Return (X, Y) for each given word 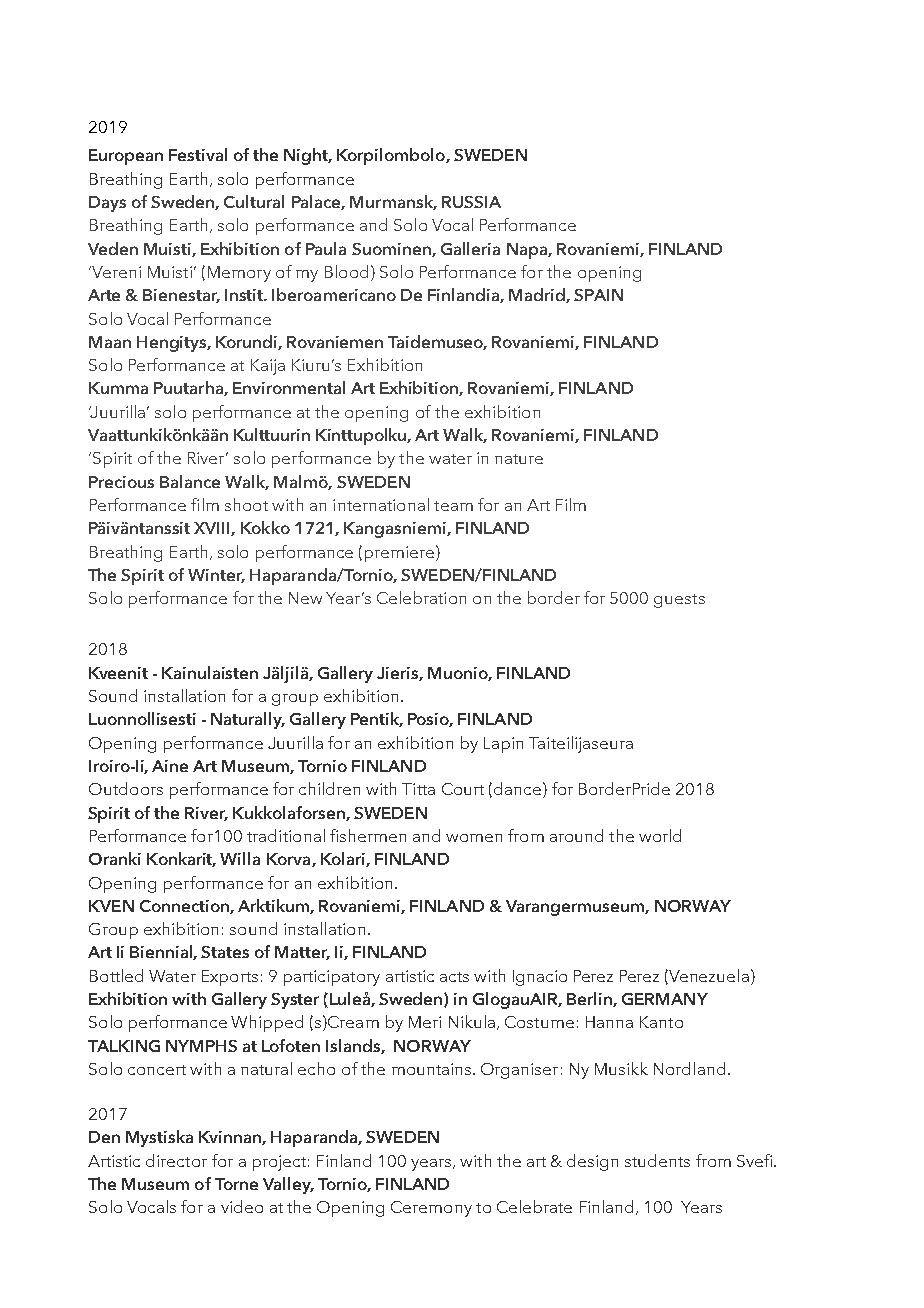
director (176, 1160)
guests (679, 601)
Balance (190, 481)
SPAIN (598, 295)
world (660, 835)
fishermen (368, 835)
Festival (198, 154)
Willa (240, 858)
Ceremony (431, 1209)
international (381, 504)
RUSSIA (471, 202)
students (657, 1160)
